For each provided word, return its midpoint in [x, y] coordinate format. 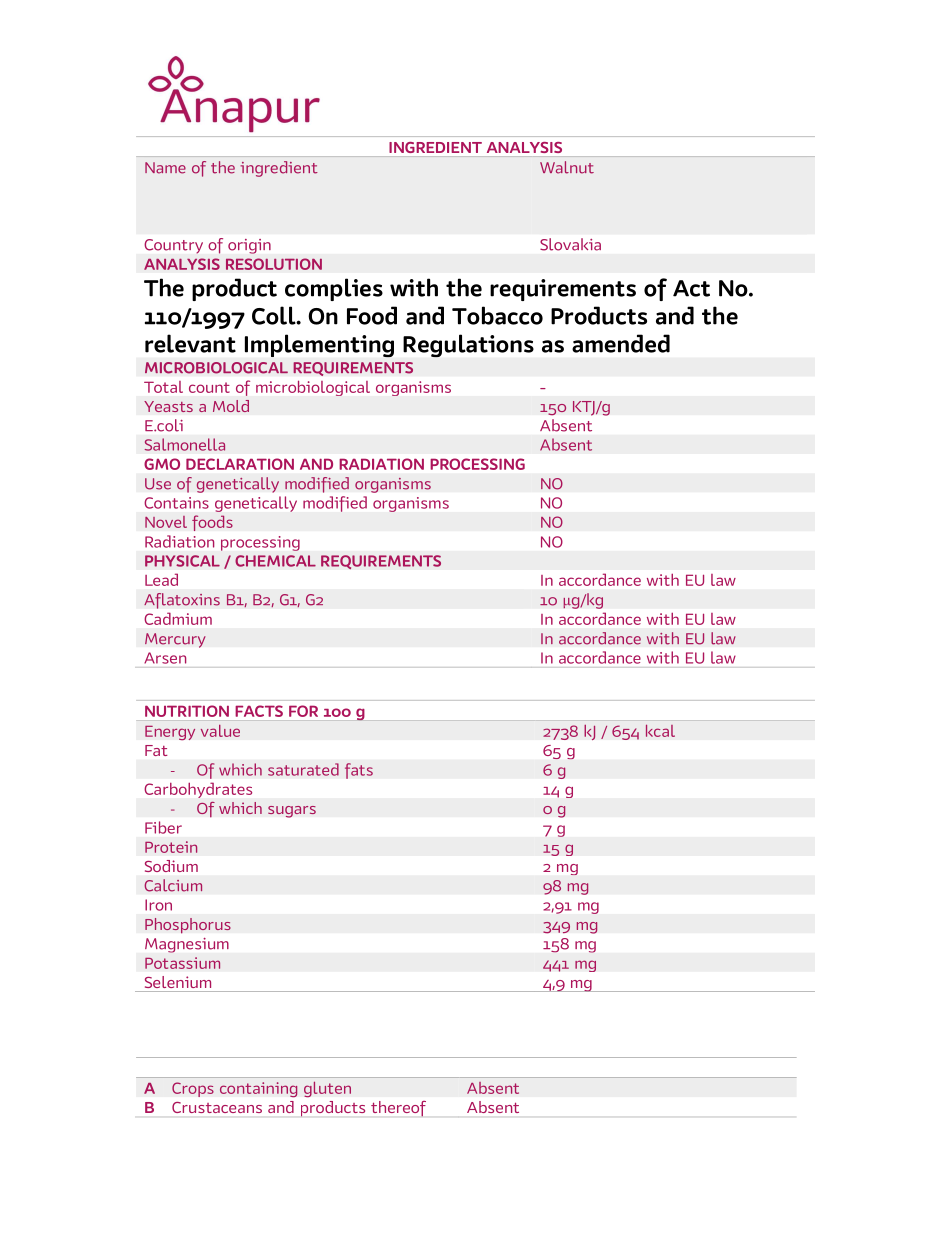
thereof [398, 1109]
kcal [660, 731]
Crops [193, 1089]
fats [359, 771]
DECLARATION [240, 464]
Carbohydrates [198, 790]
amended [621, 343]
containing [258, 1089]
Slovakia [570, 244]
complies [334, 289]
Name [165, 168]
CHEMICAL [275, 561]
